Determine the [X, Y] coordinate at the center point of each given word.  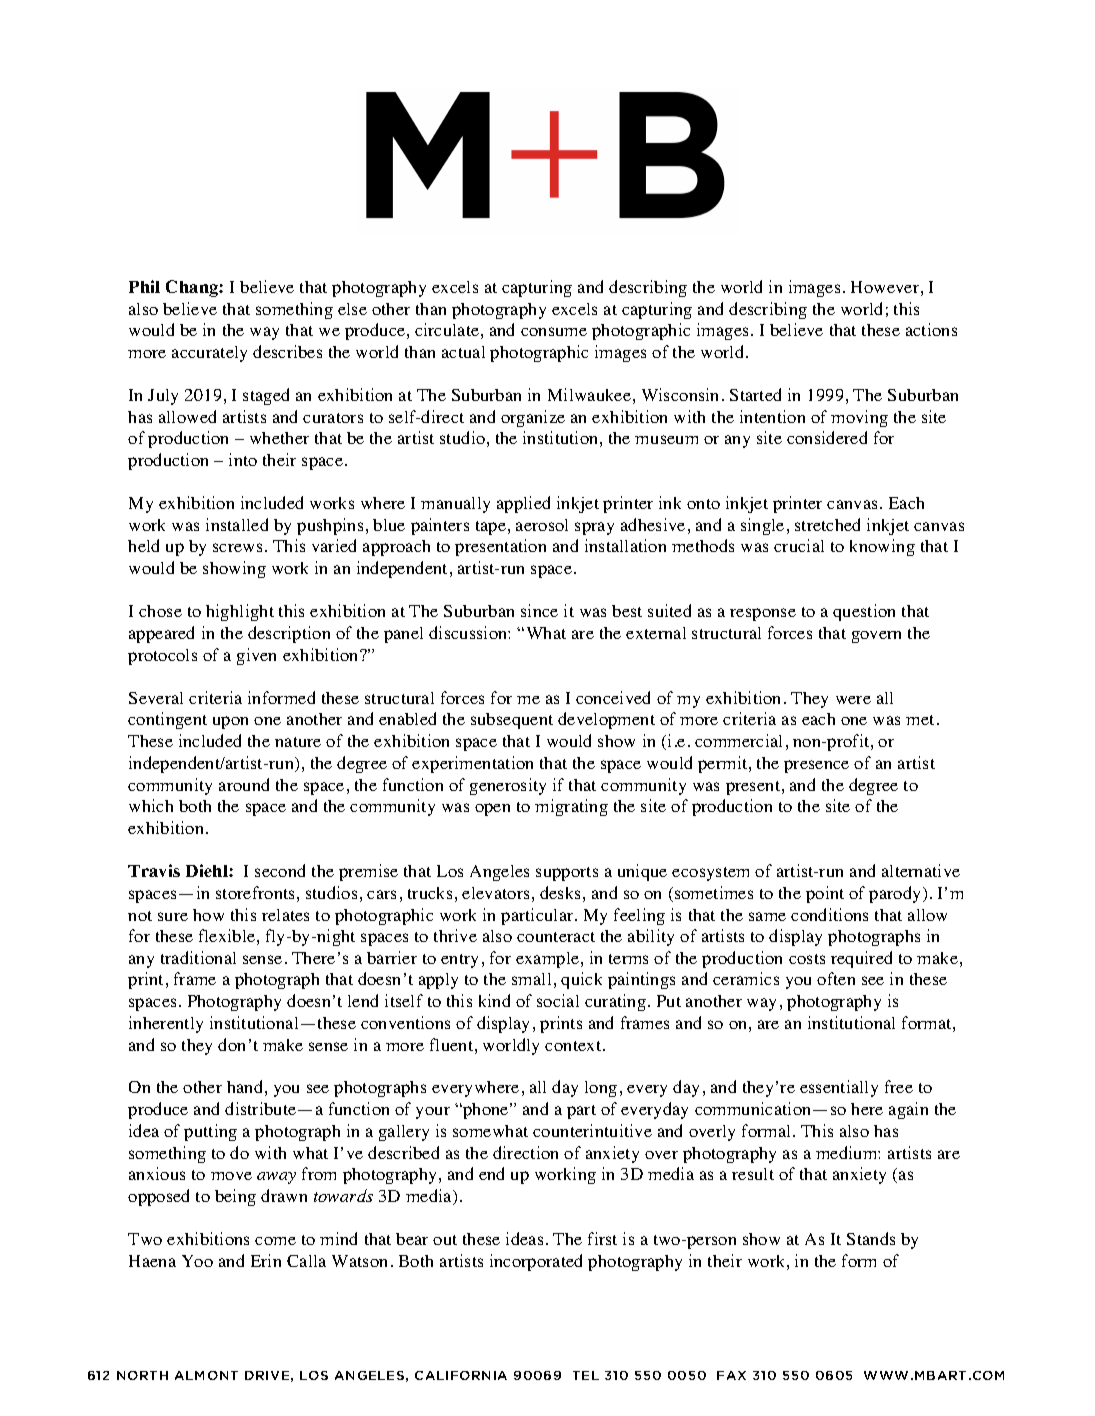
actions [931, 329]
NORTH [142, 1375]
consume [554, 331]
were [853, 700]
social [558, 1000]
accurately [209, 354]
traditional [198, 957]
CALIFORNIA [461, 1375]
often [836, 978]
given [256, 656]
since [539, 610]
